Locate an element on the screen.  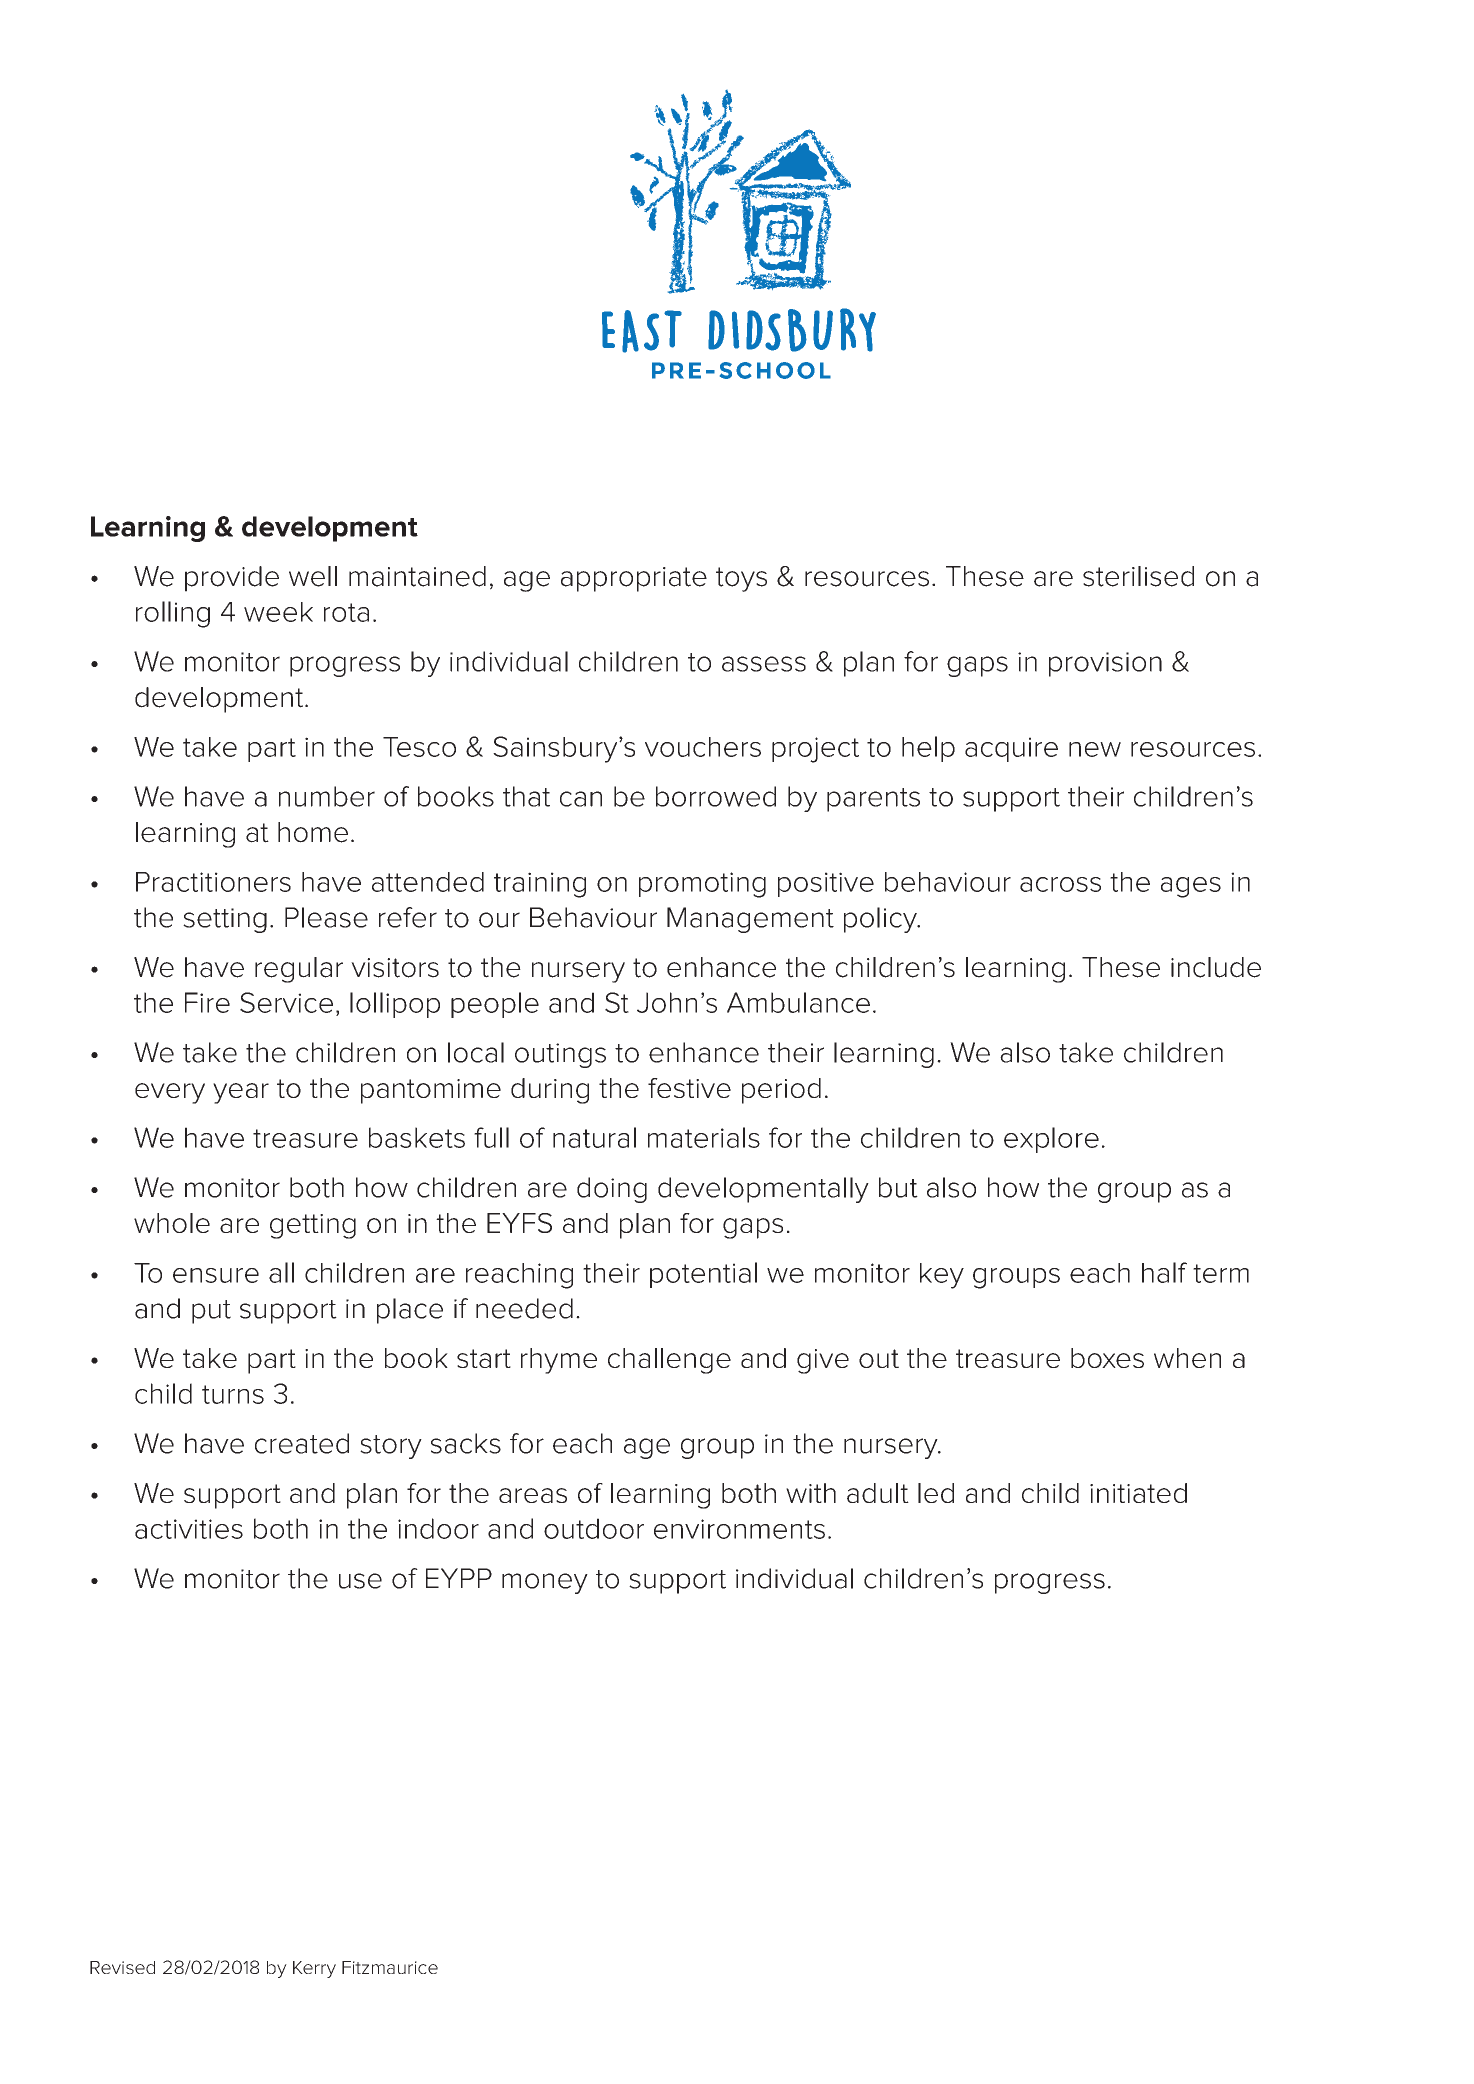
week is located at coordinates (278, 612).
